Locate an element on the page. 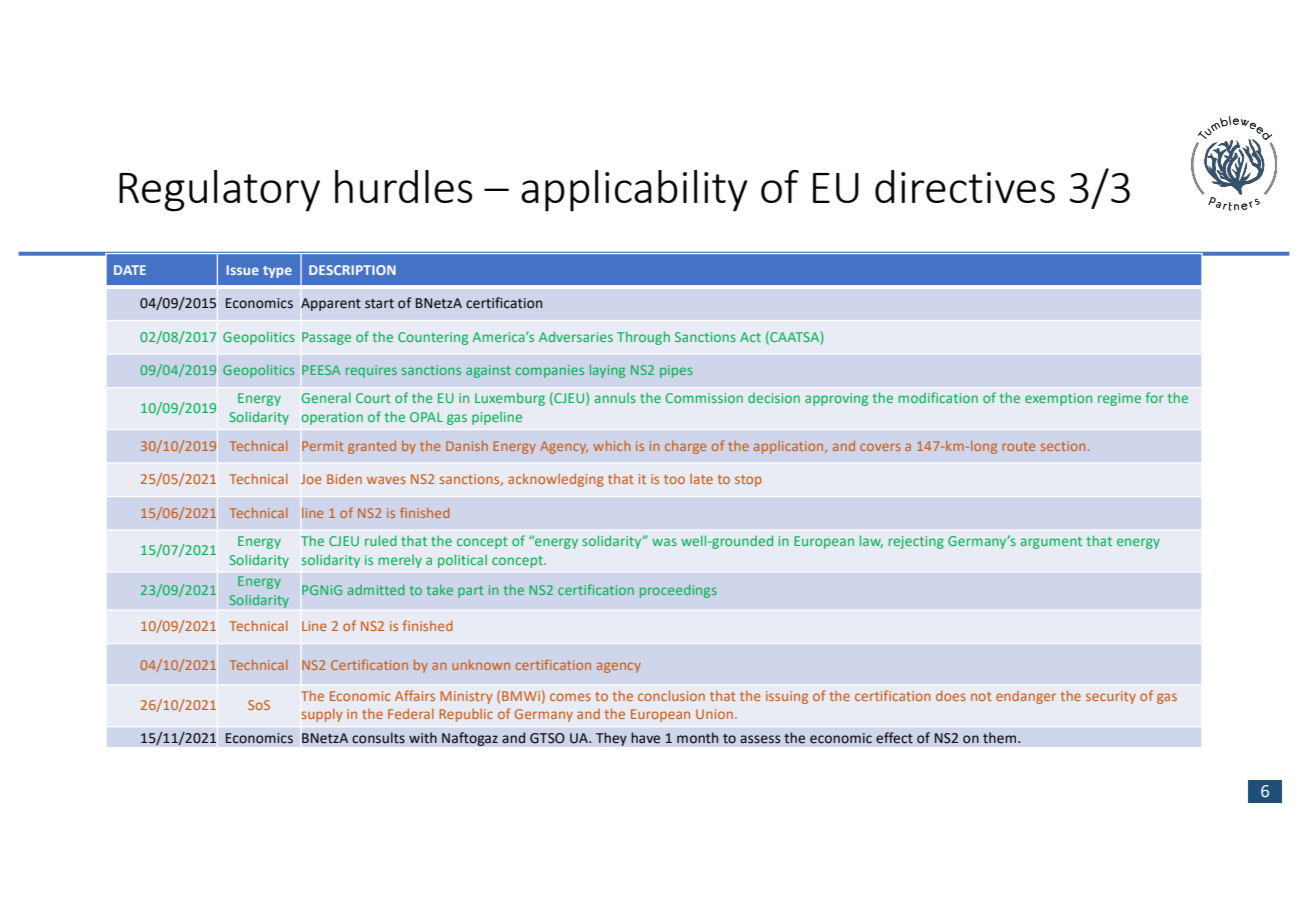  Passage is located at coordinates (326, 338).
